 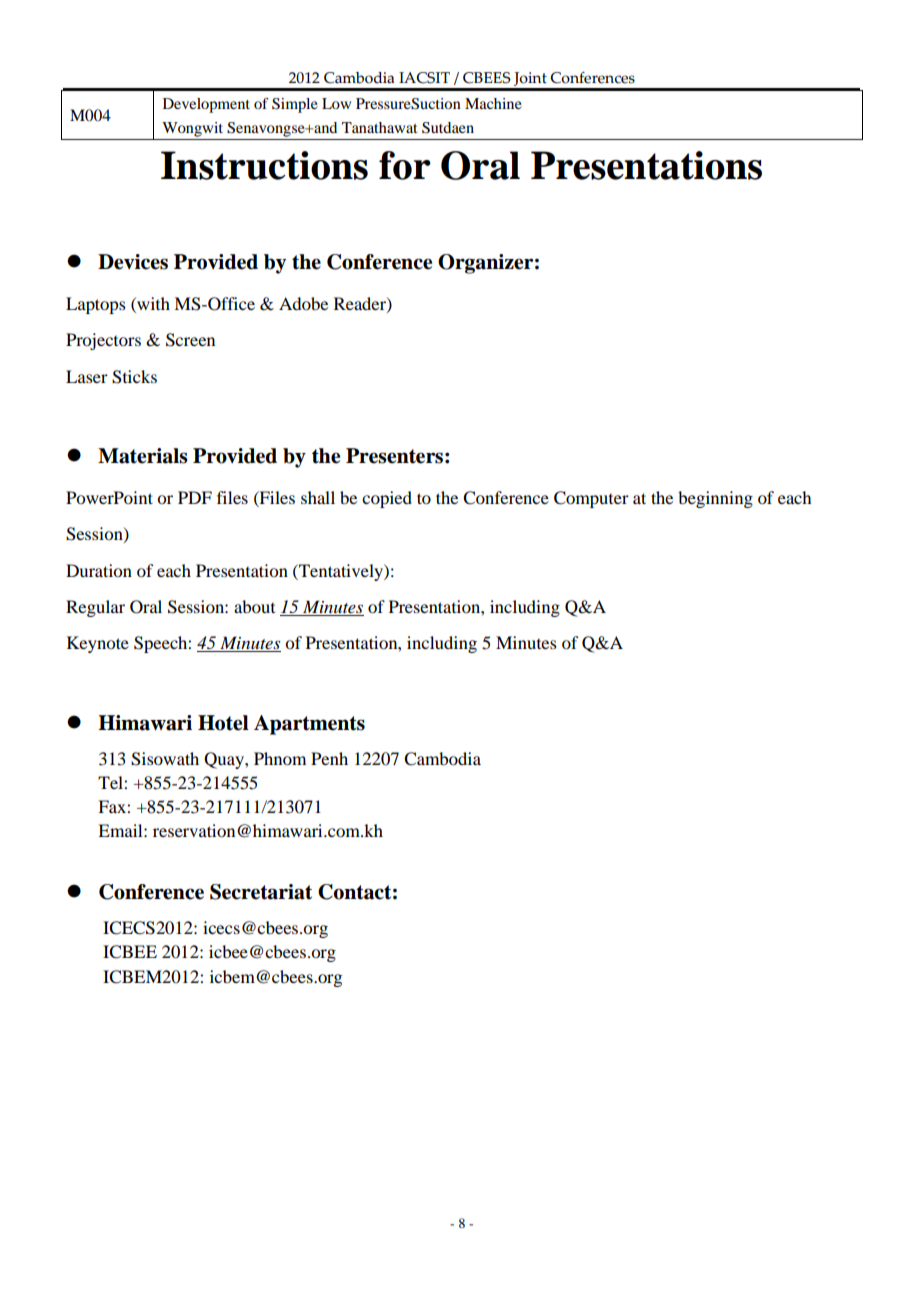 What do you see at coordinates (591, 499) in the image?
I see `Computer` at bounding box center [591, 499].
